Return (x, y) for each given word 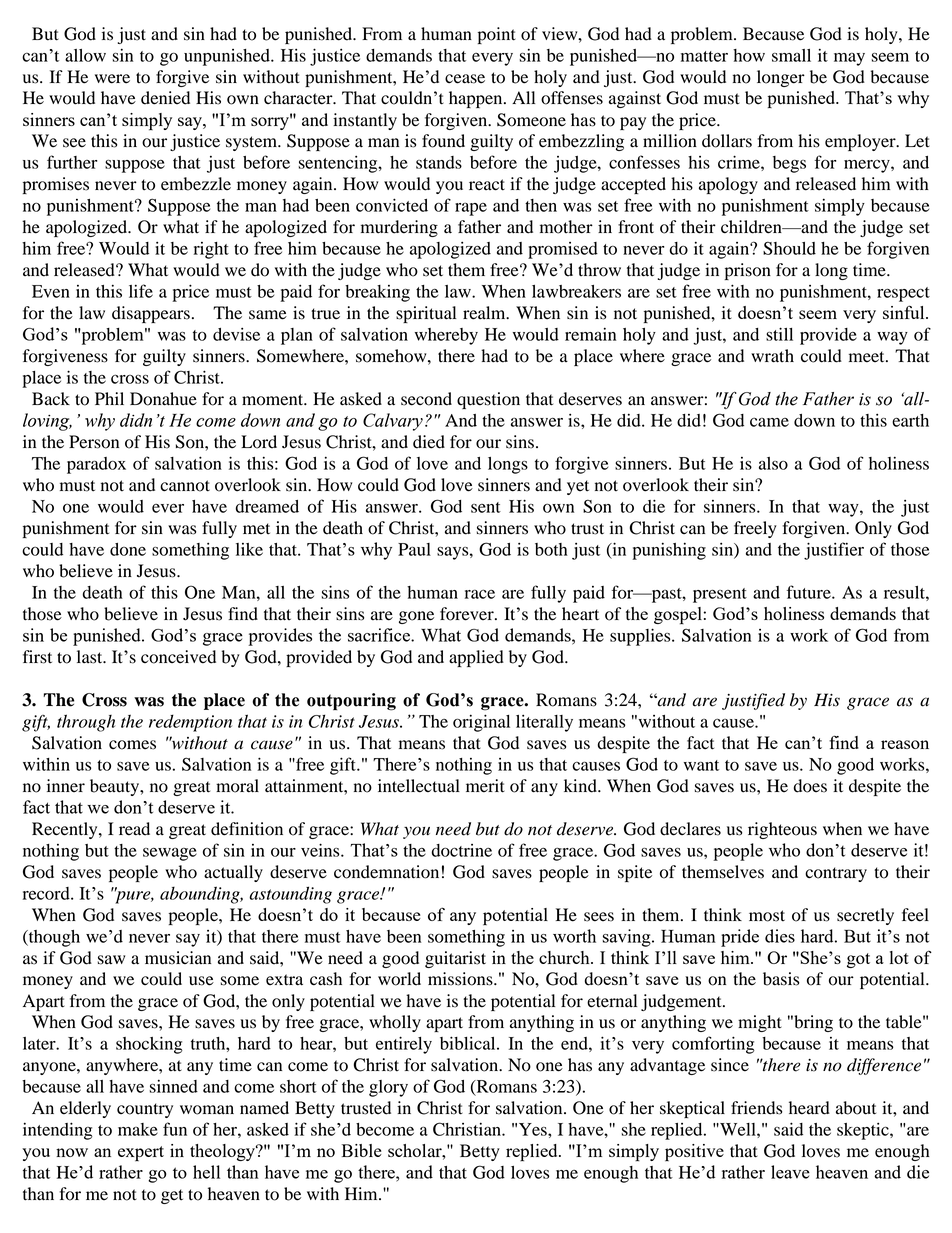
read (134, 829)
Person (94, 442)
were (112, 79)
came (769, 422)
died (429, 442)
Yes (534, 1129)
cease (465, 79)
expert (141, 1154)
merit (485, 786)
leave (790, 1172)
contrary (836, 874)
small (791, 55)
